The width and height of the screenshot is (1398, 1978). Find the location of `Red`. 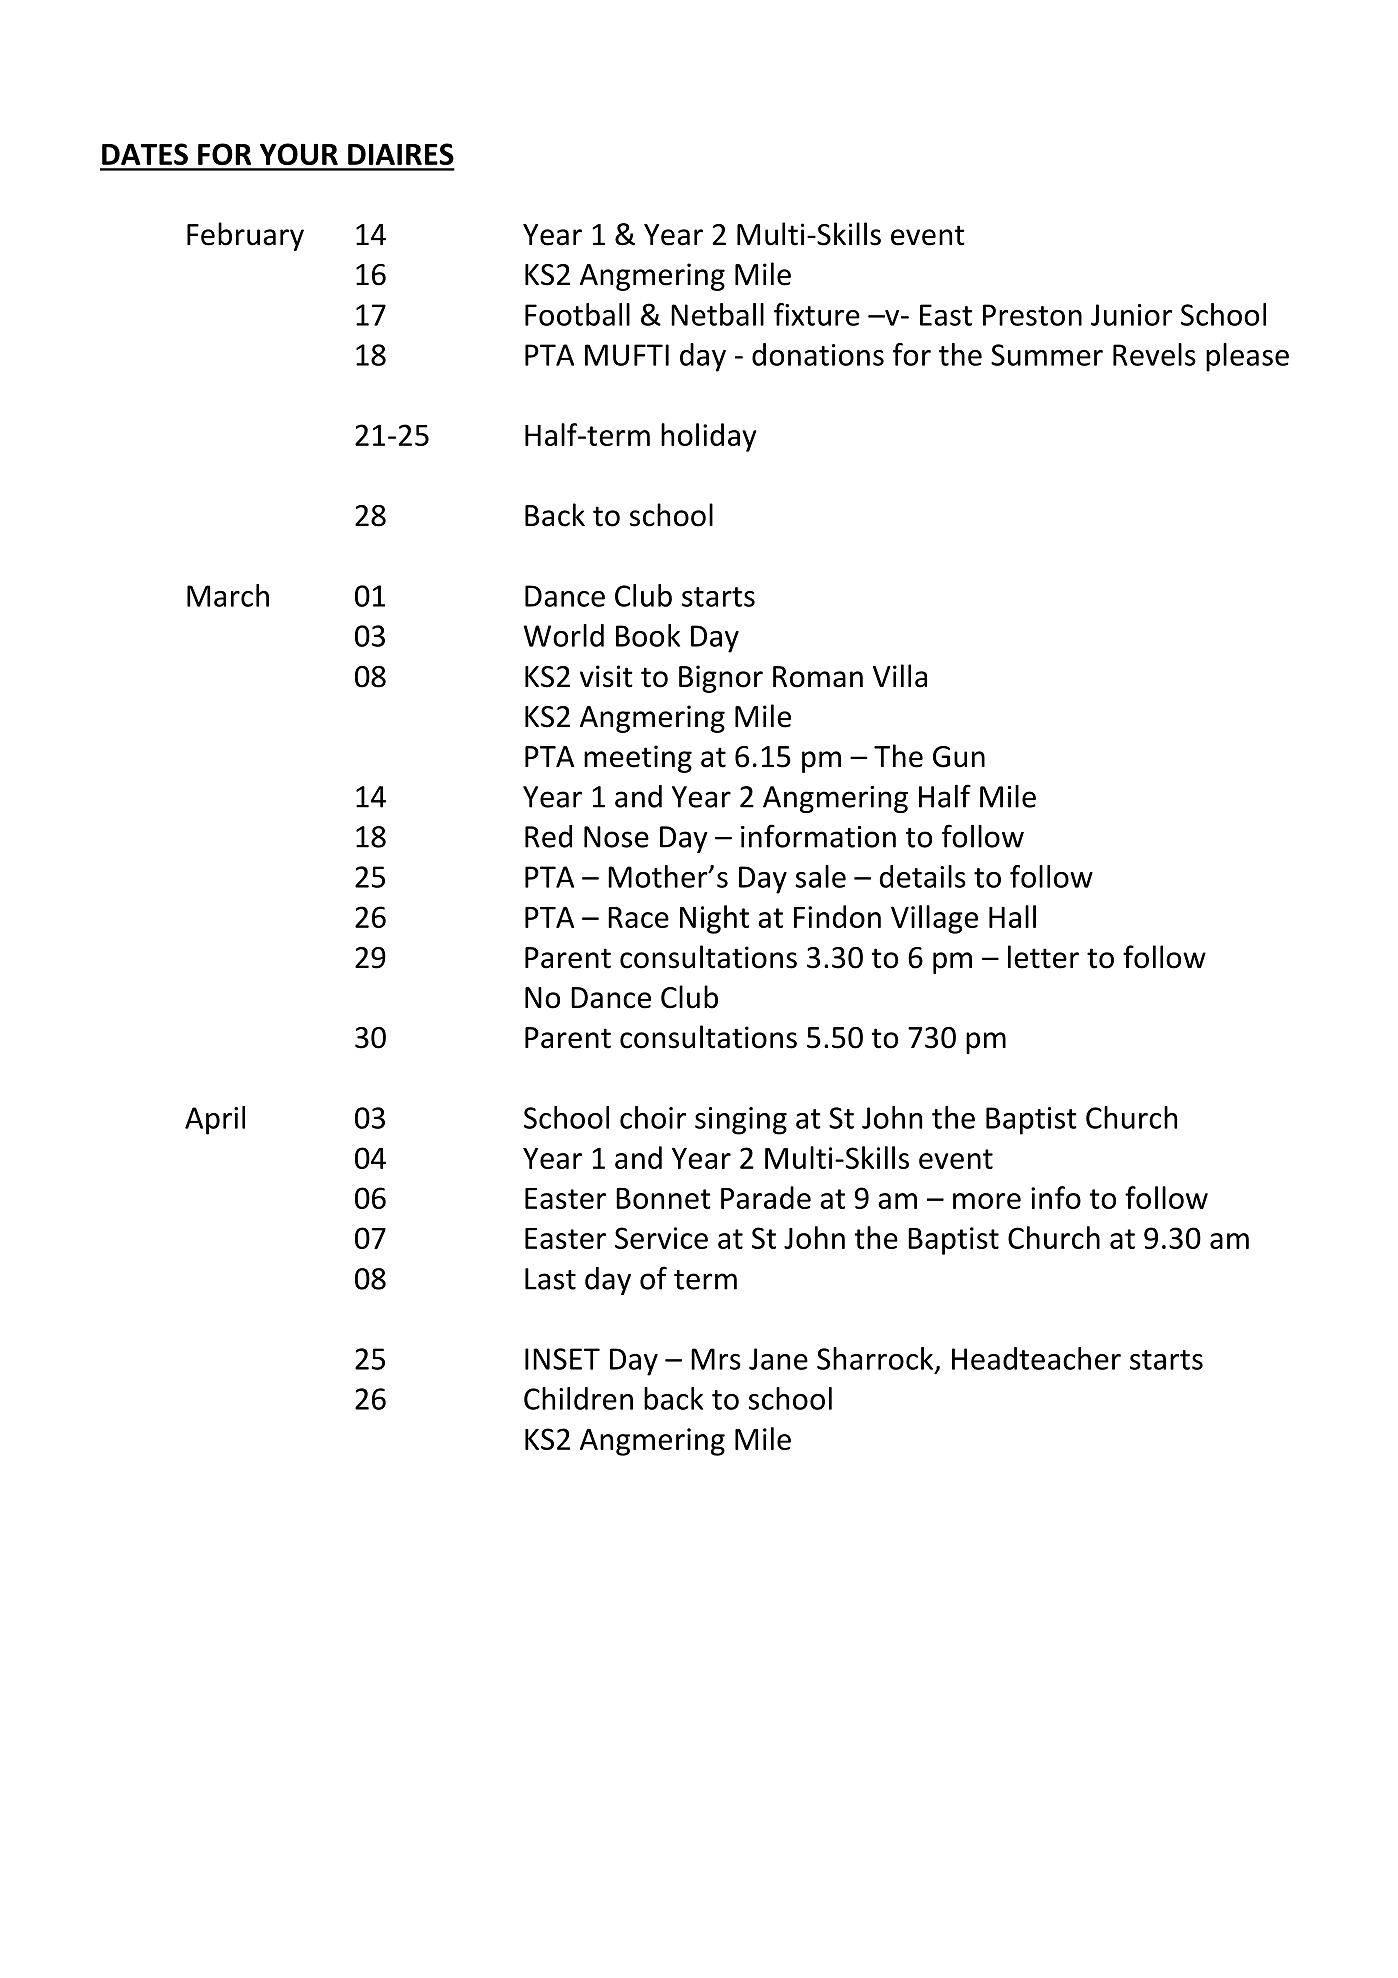

Red is located at coordinates (548, 836).
